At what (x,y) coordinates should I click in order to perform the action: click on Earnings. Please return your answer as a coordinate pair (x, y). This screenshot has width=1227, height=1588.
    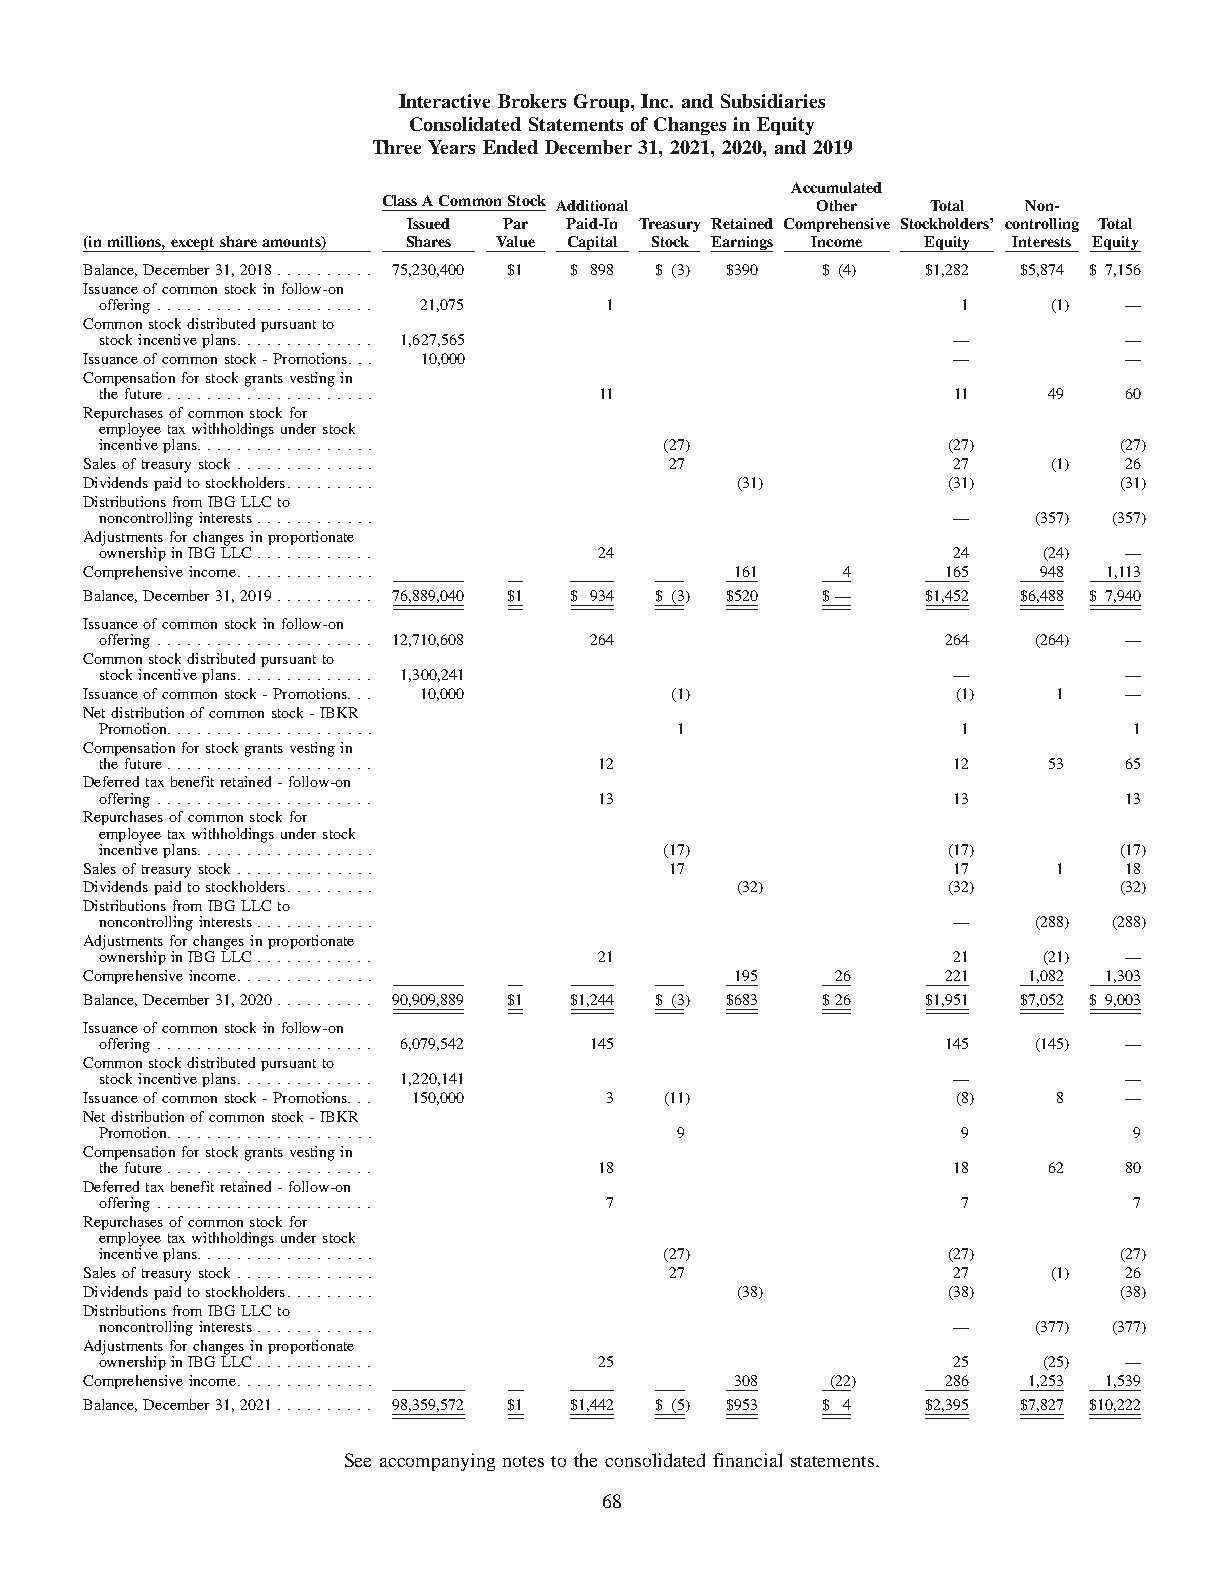
    Looking at the image, I should click on (742, 244).
